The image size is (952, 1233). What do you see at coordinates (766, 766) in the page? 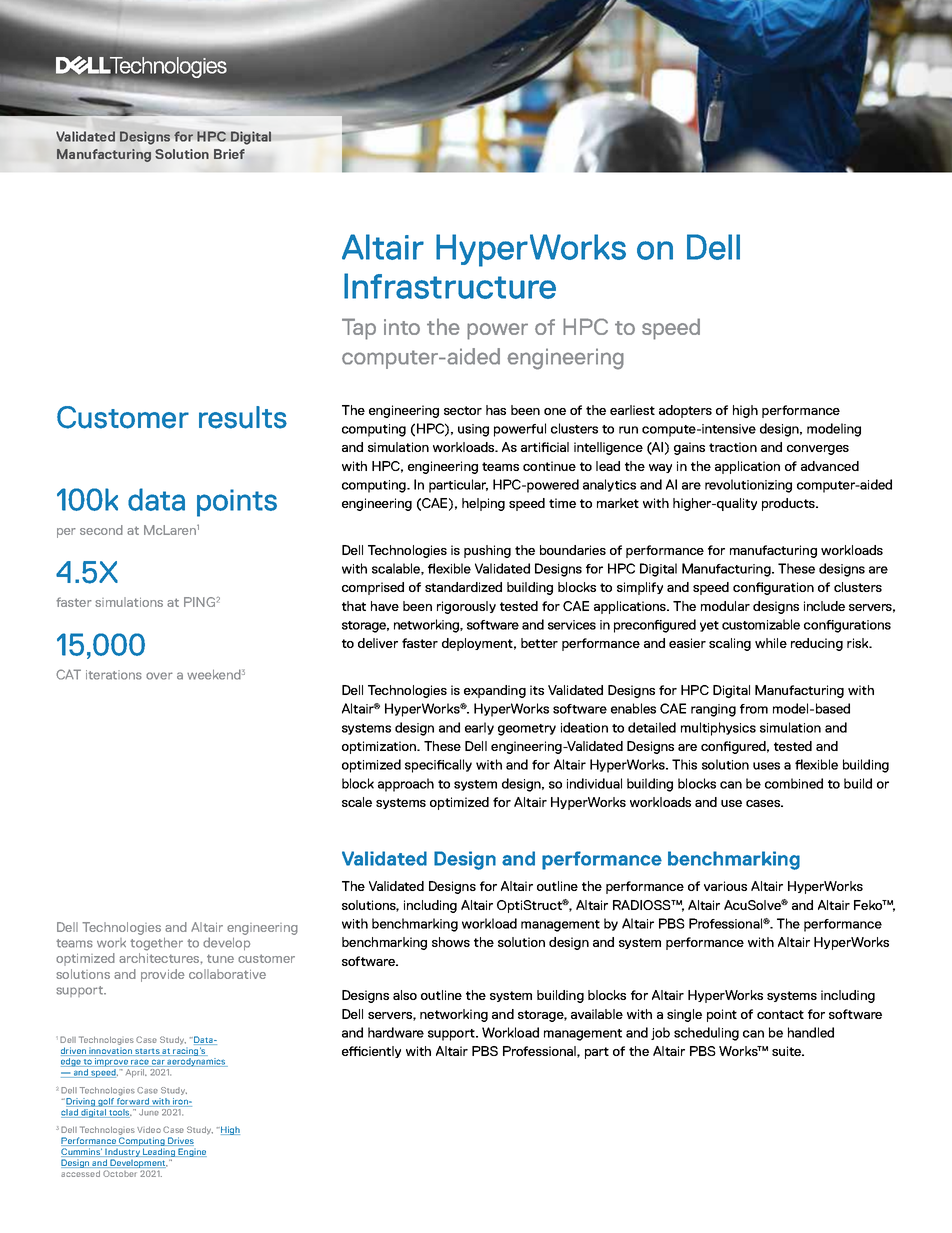
I see `uses` at bounding box center [766, 766].
